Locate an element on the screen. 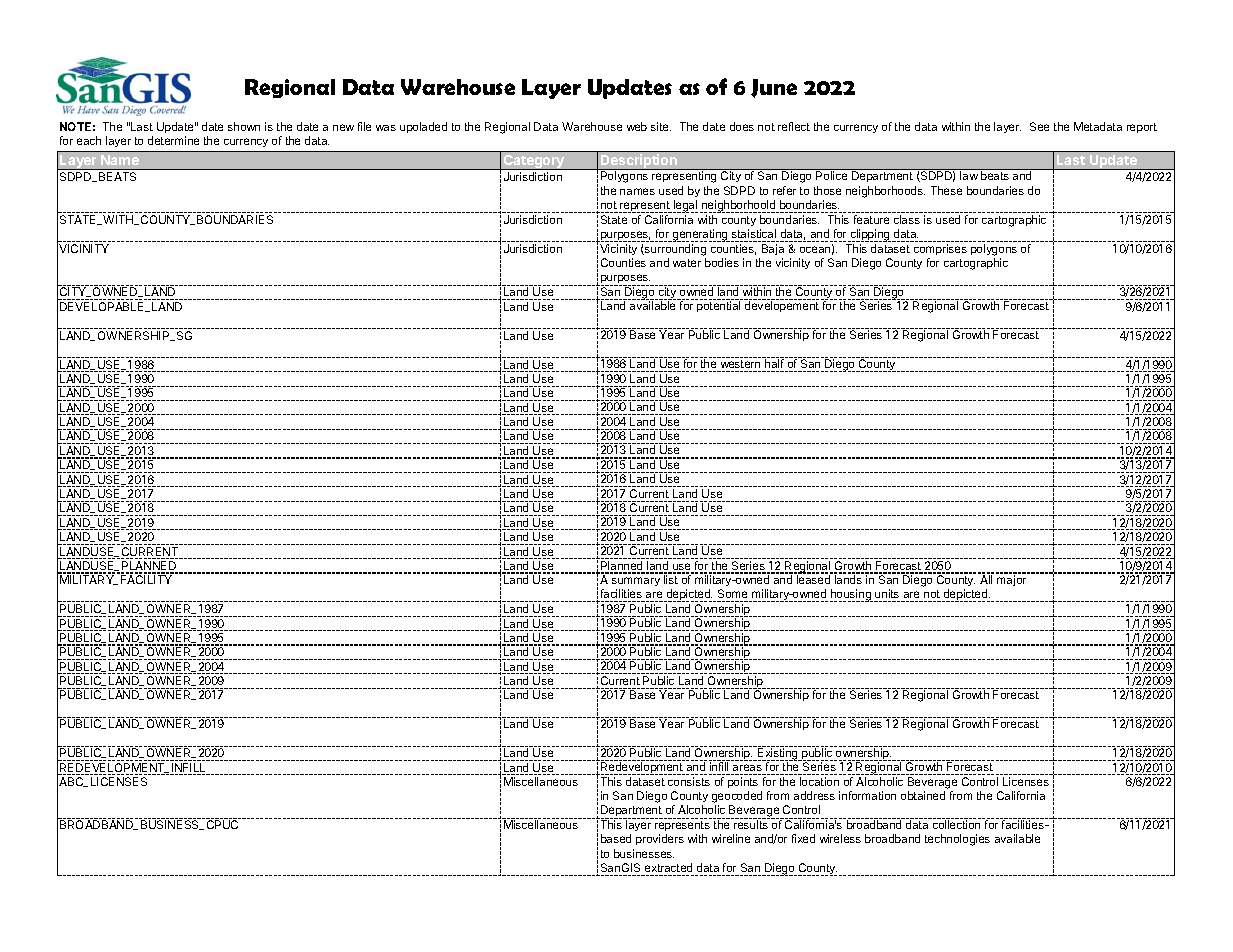  See is located at coordinates (1039, 126).
